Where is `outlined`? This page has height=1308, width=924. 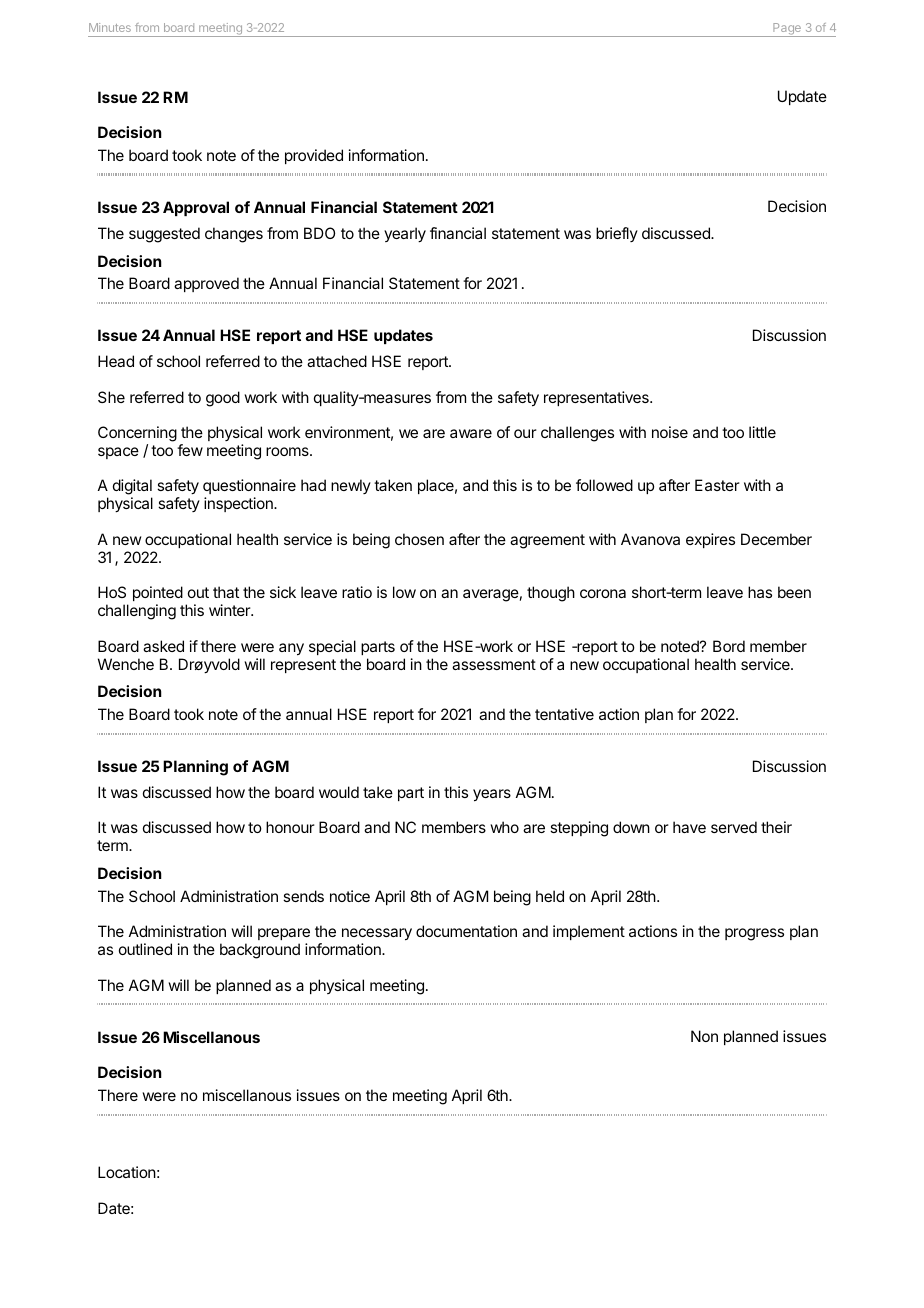
outlined is located at coordinates (145, 949).
